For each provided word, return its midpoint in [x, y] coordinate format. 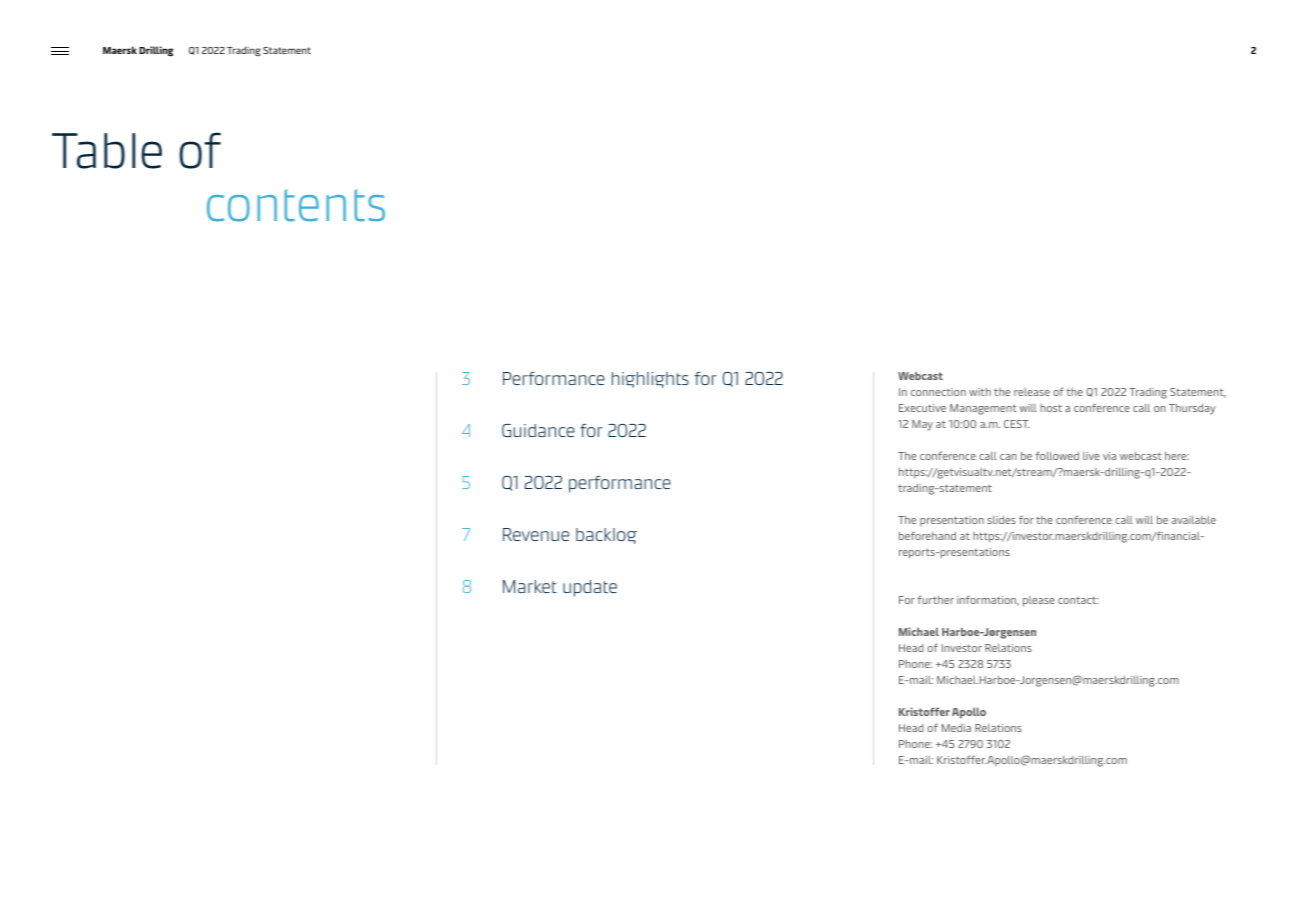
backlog [606, 536]
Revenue [536, 534]
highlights [650, 380]
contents [296, 205]
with [980, 392]
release [1032, 392]
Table [107, 151]
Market [530, 586]
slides [1001, 520]
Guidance [538, 430]
